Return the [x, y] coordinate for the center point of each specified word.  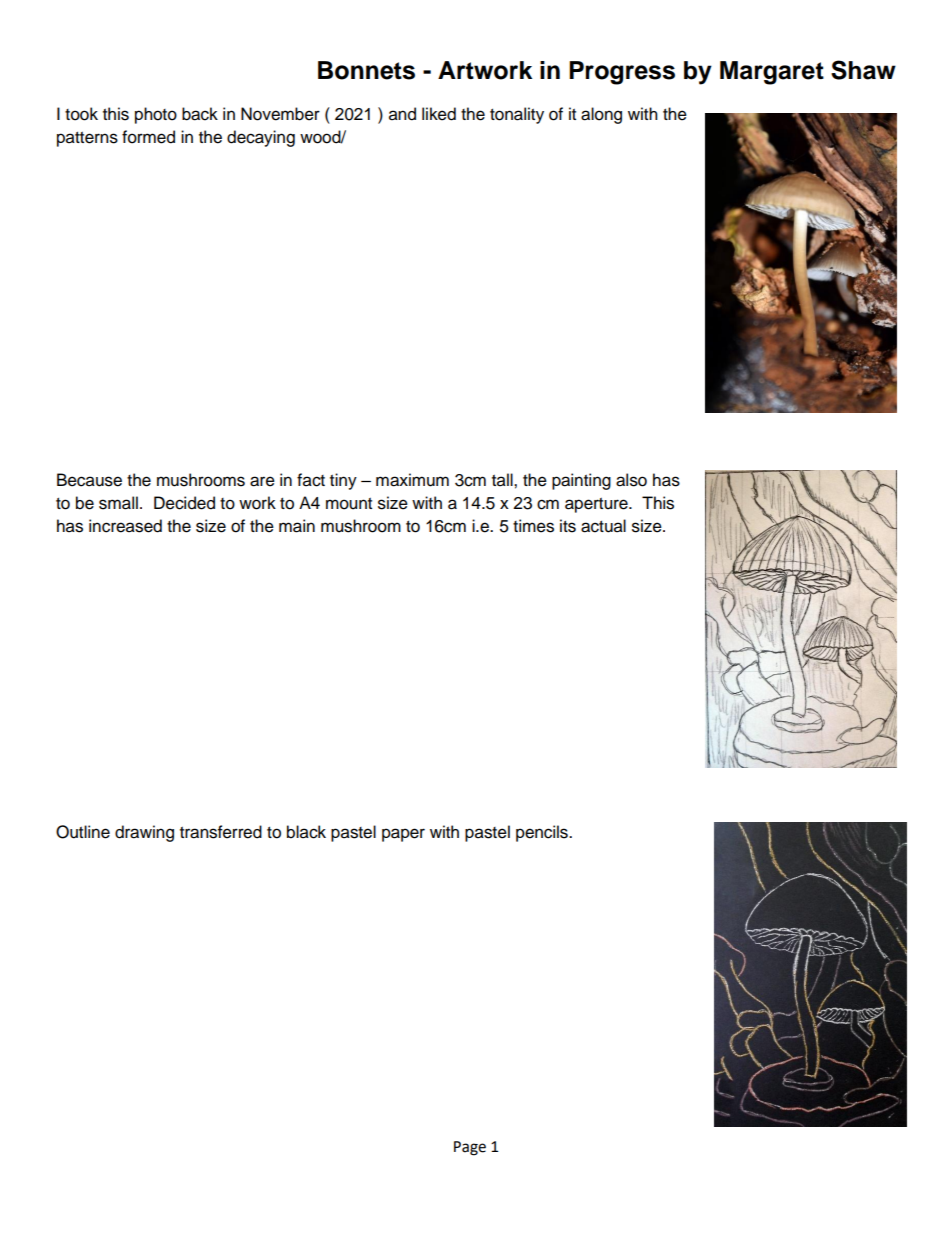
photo [156, 115]
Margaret [772, 73]
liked [439, 114]
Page [470, 1148]
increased [125, 526]
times [533, 526]
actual [603, 526]
